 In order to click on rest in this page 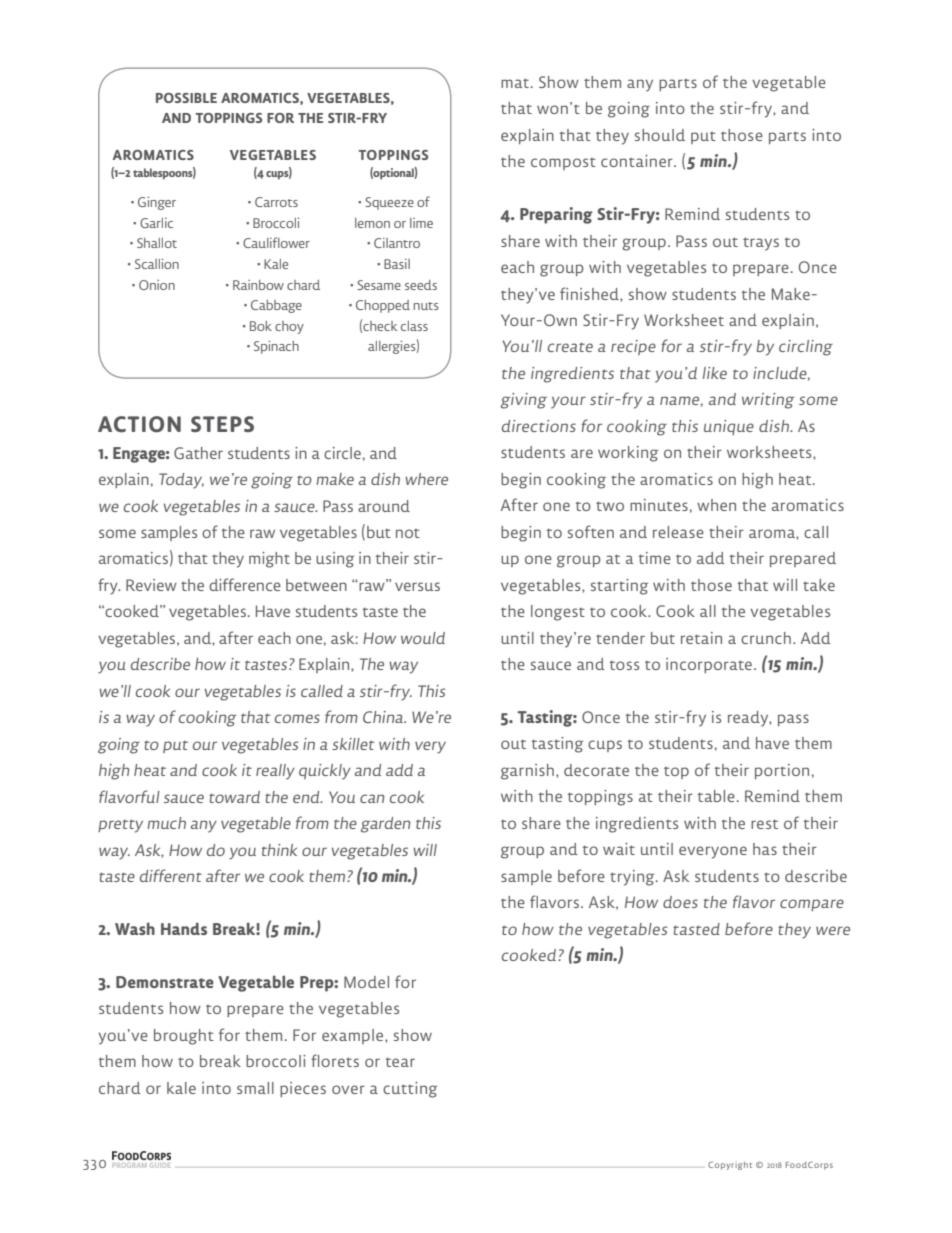, I will do `click(764, 824)`.
